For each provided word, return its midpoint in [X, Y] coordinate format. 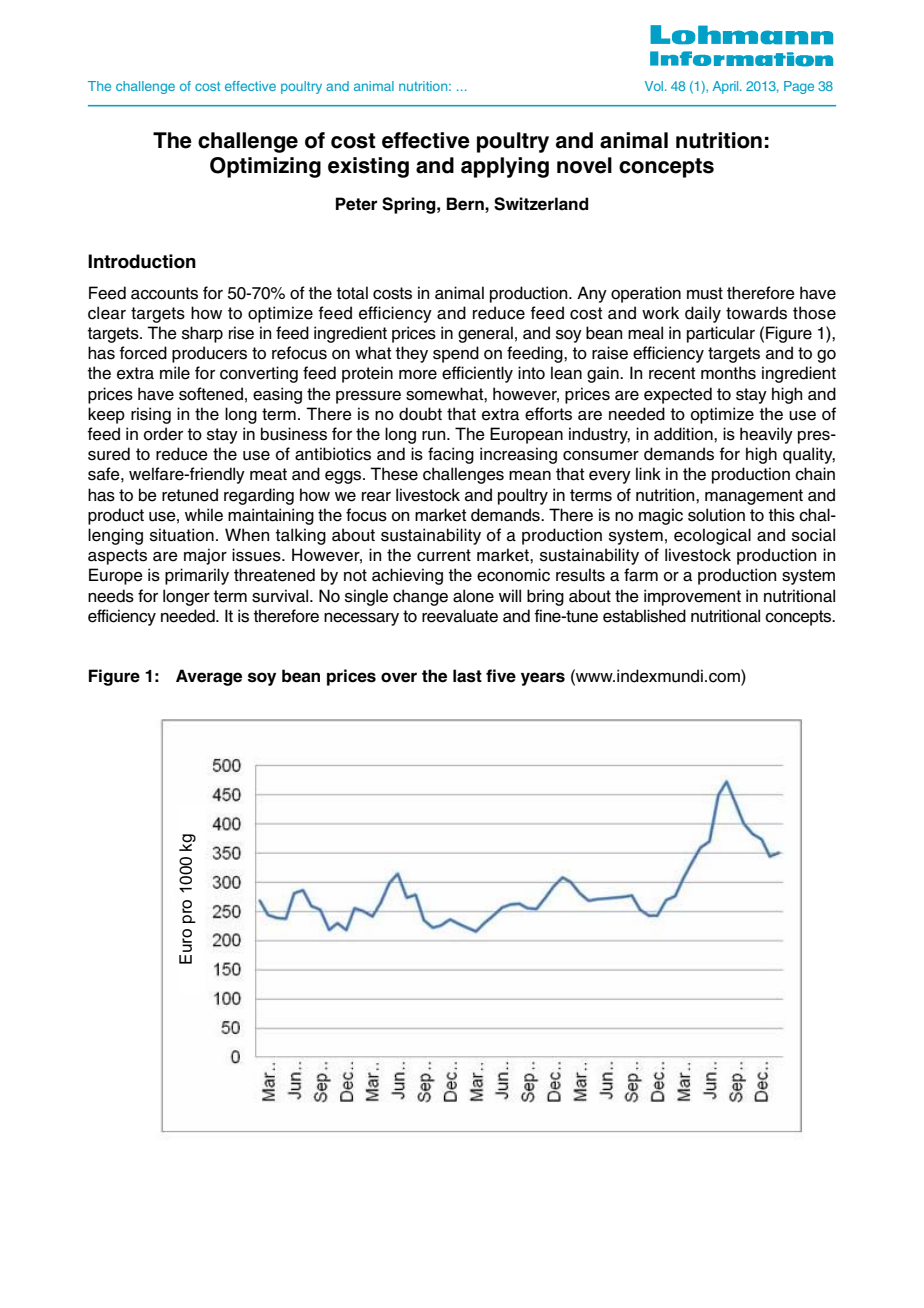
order [163, 434]
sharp [202, 334]
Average [209, 677]
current [444, 555]
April [726, 87]
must [705, 293]
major [205, 556]
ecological [712, 536]
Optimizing [265, 167]
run [435, 436]
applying [505, 167]
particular [721, 334]
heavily [766, 435]
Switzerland [541, 204]
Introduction [142, 261]
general [485, 334]
